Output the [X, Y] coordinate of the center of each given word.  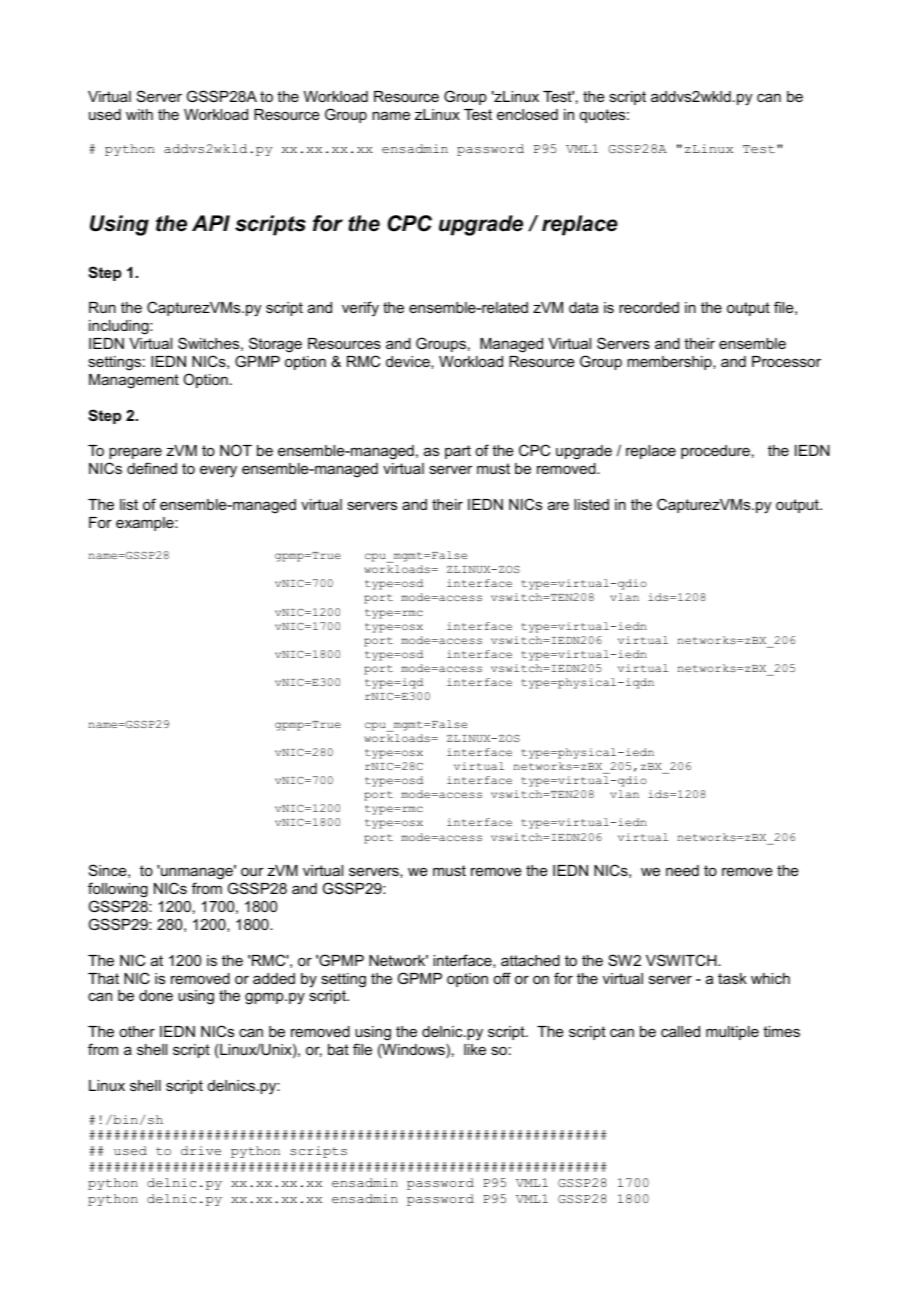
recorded [649, 307]
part [458, 452]
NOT [236, 450]
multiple [732, 1033]
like [475, 1049]
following [118, 890]
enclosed [527, 114]
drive [201, 1150]
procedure [715, 452]
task [732, 978]
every [218, 471]
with [139, 114]
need [682, 870]
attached [530, 960]
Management [134, 381]
